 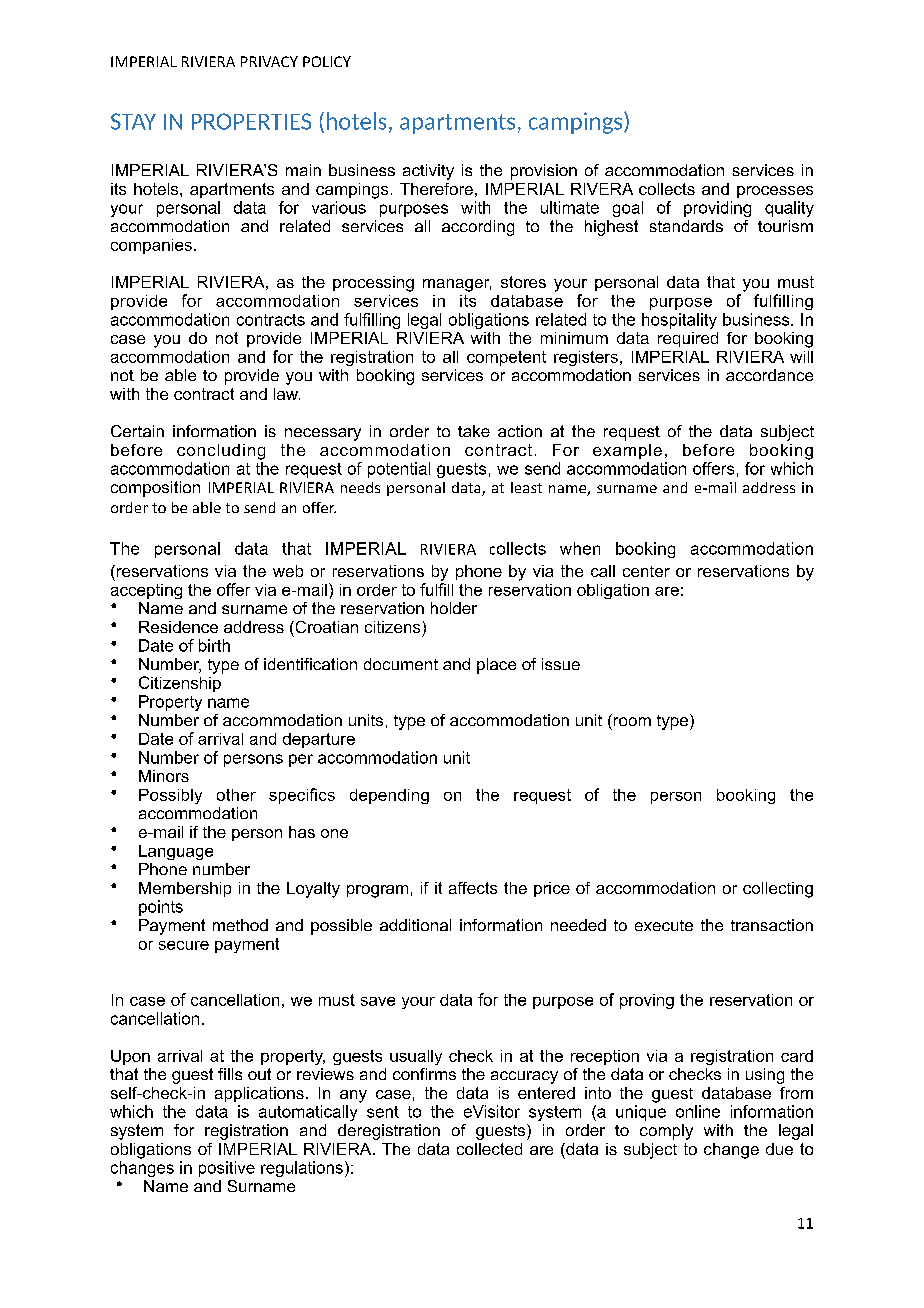 I want to click on PROPERTIES, so click(x=251, y=121).
